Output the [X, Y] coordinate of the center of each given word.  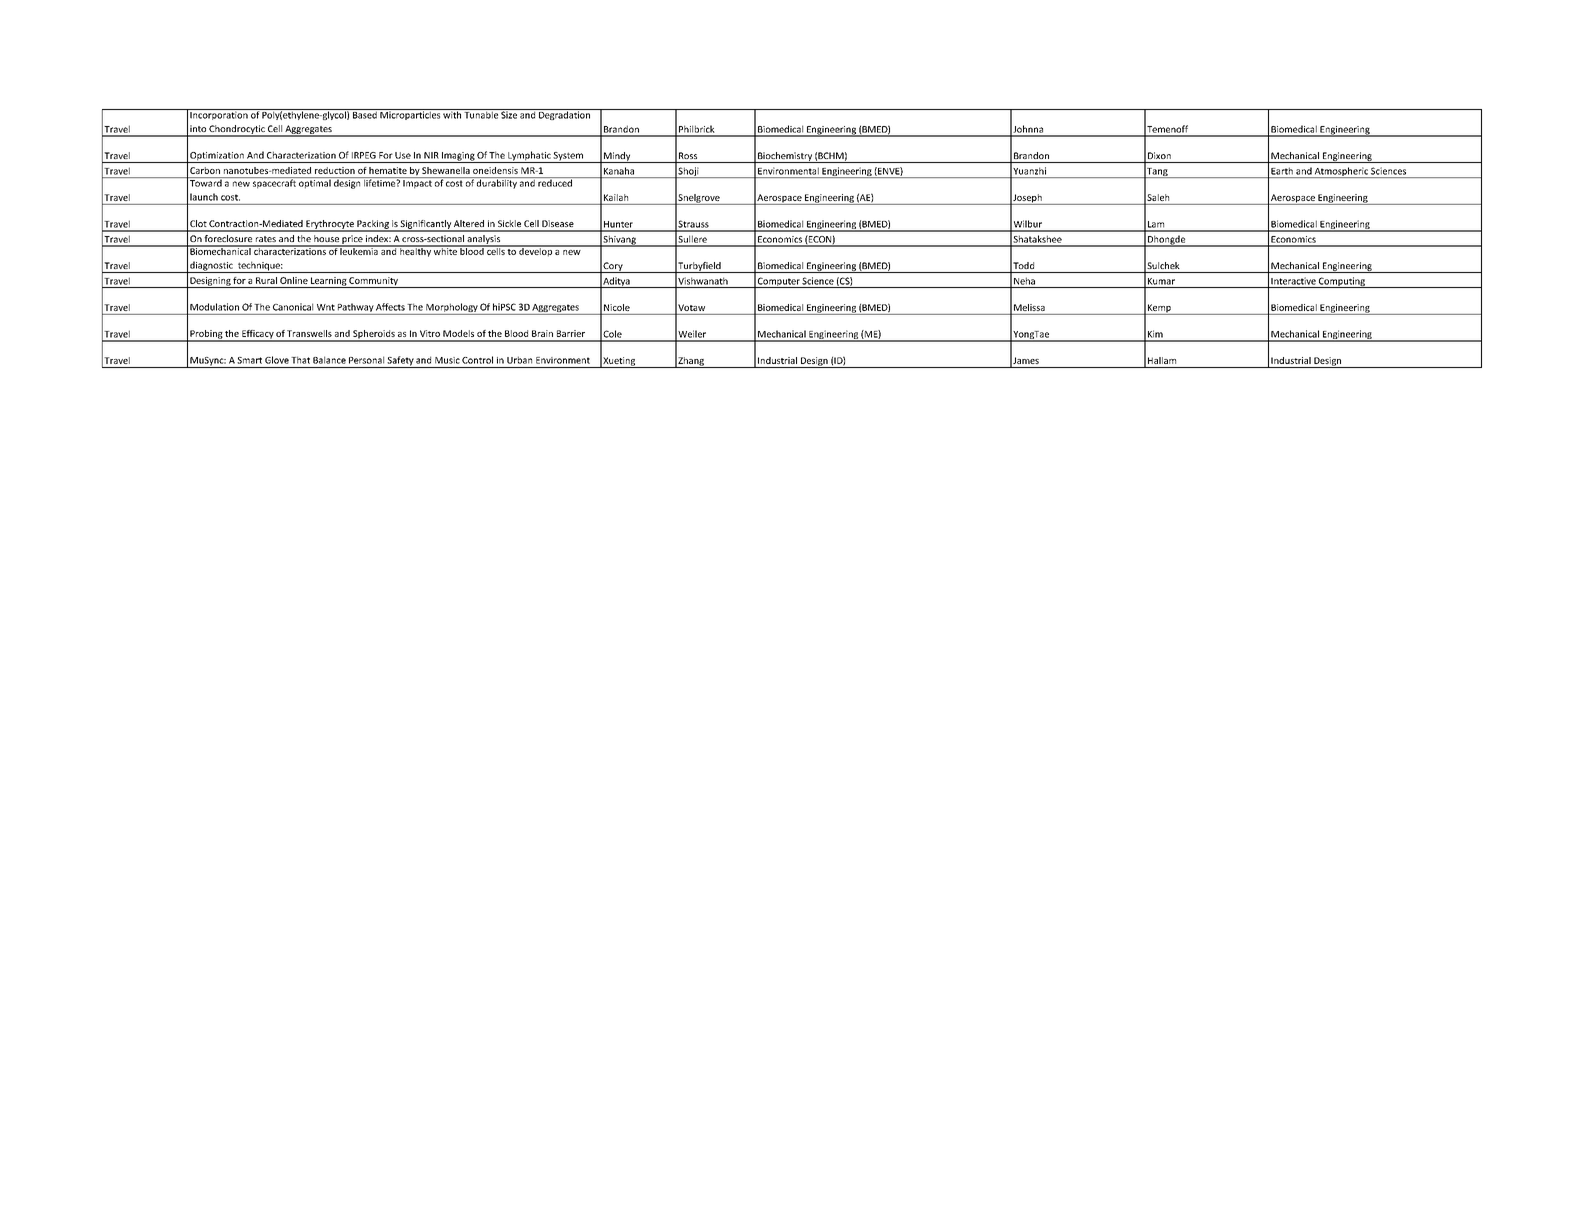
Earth [1282, 171]
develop [535, 251]
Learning [328, 282]
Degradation [564, 114]
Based [365, 114]
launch [204, 197]
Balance [329, 360]
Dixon [1159, 155]
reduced [555, 182]
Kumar [1161, 281]
